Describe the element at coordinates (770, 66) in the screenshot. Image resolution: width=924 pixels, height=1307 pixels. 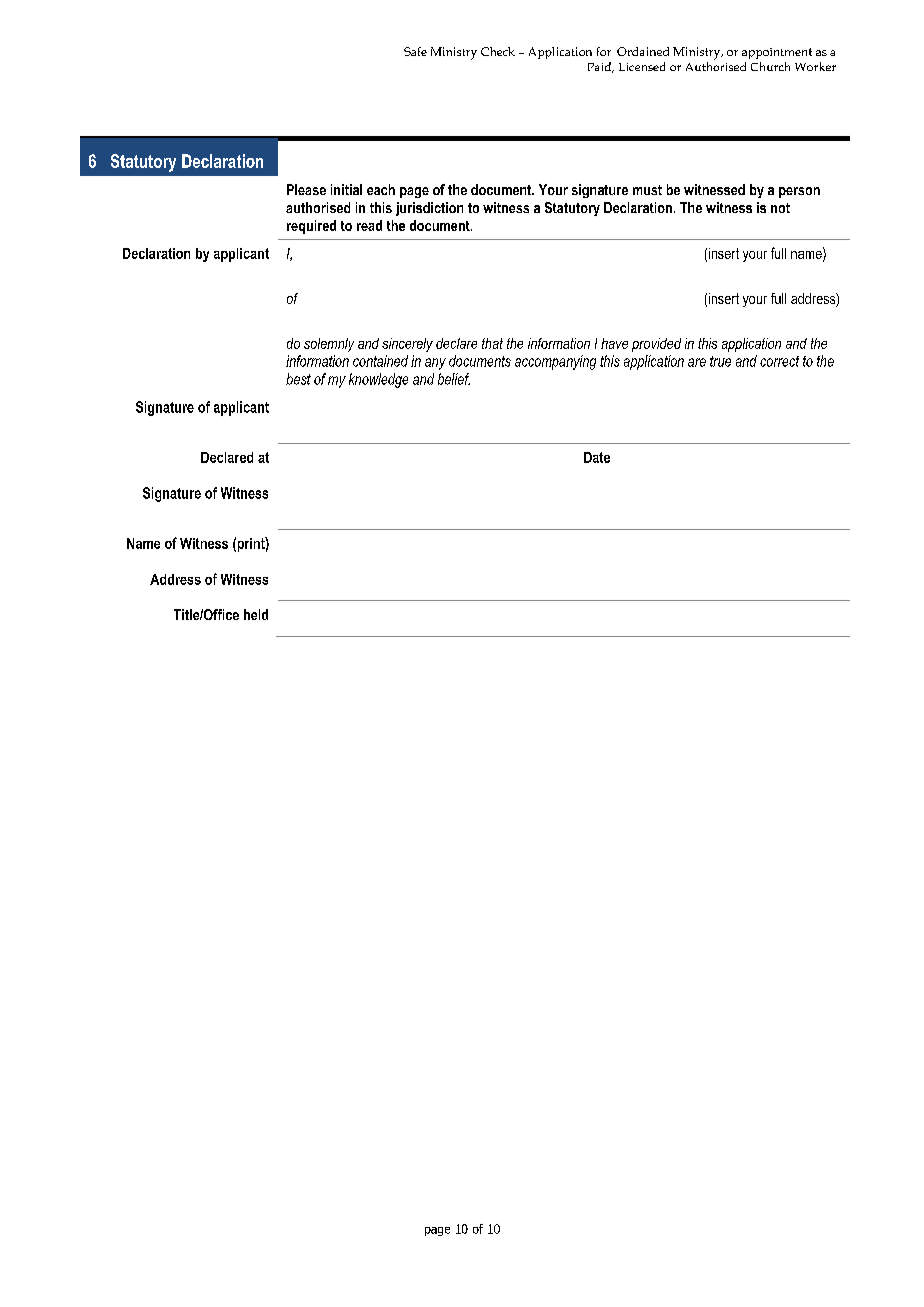
I see `Church` at that location.
